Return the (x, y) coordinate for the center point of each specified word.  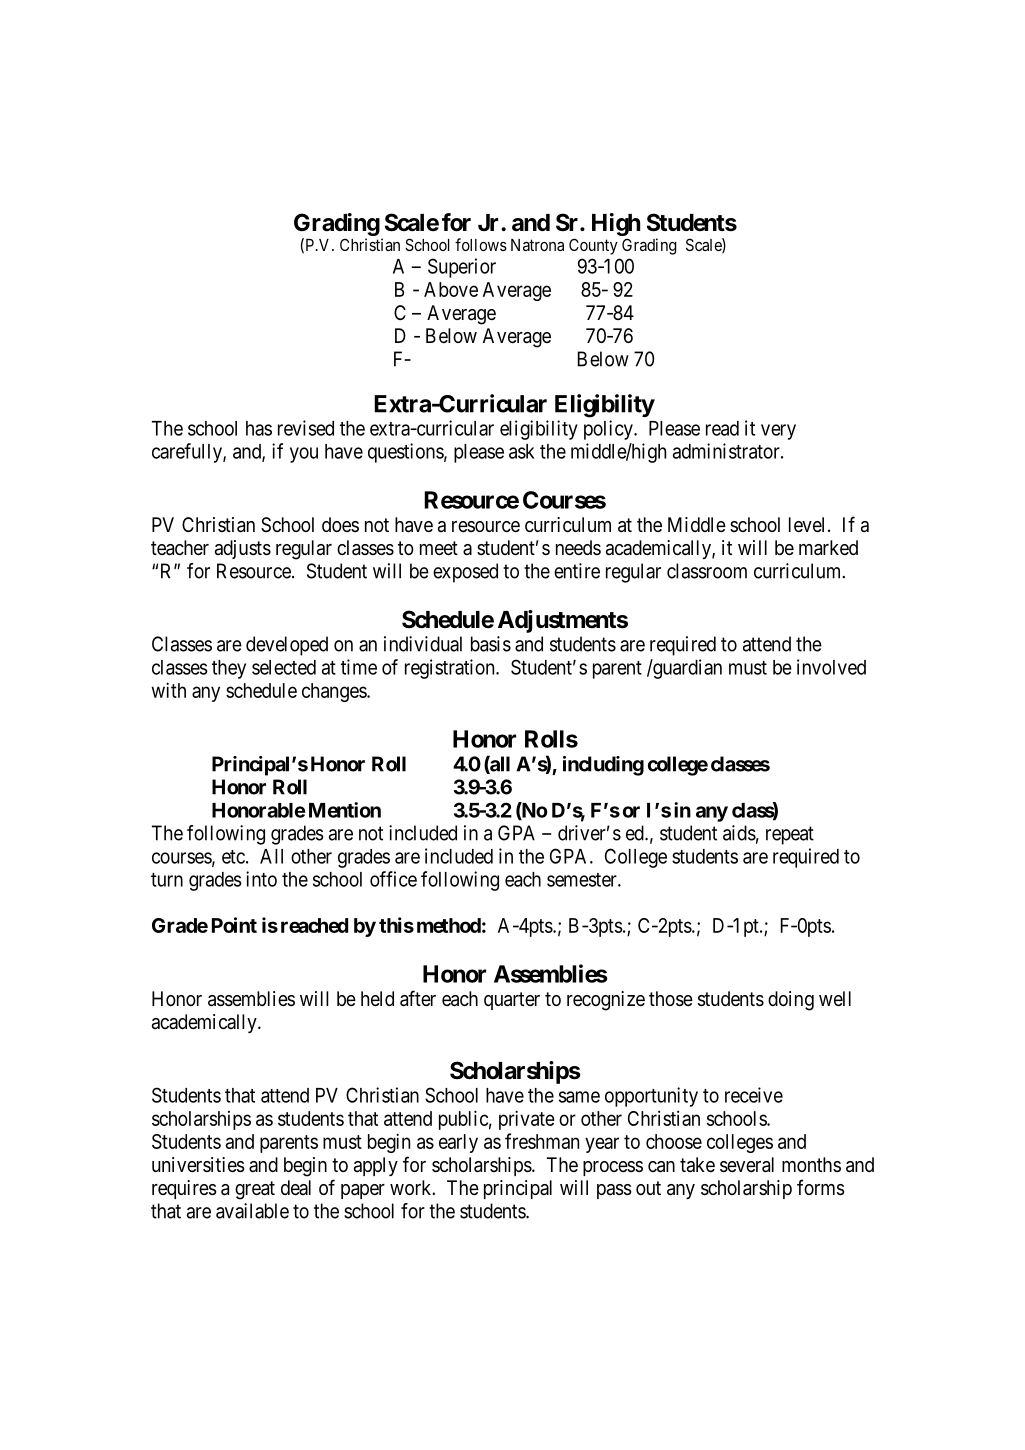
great (255, 1190)
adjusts (243, 549)
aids (739, 833)
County (593, 246)
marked (828, 548)
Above (451, 289)
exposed (465, 573)
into (261, 879)
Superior (462, 268)
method (449, 925)
